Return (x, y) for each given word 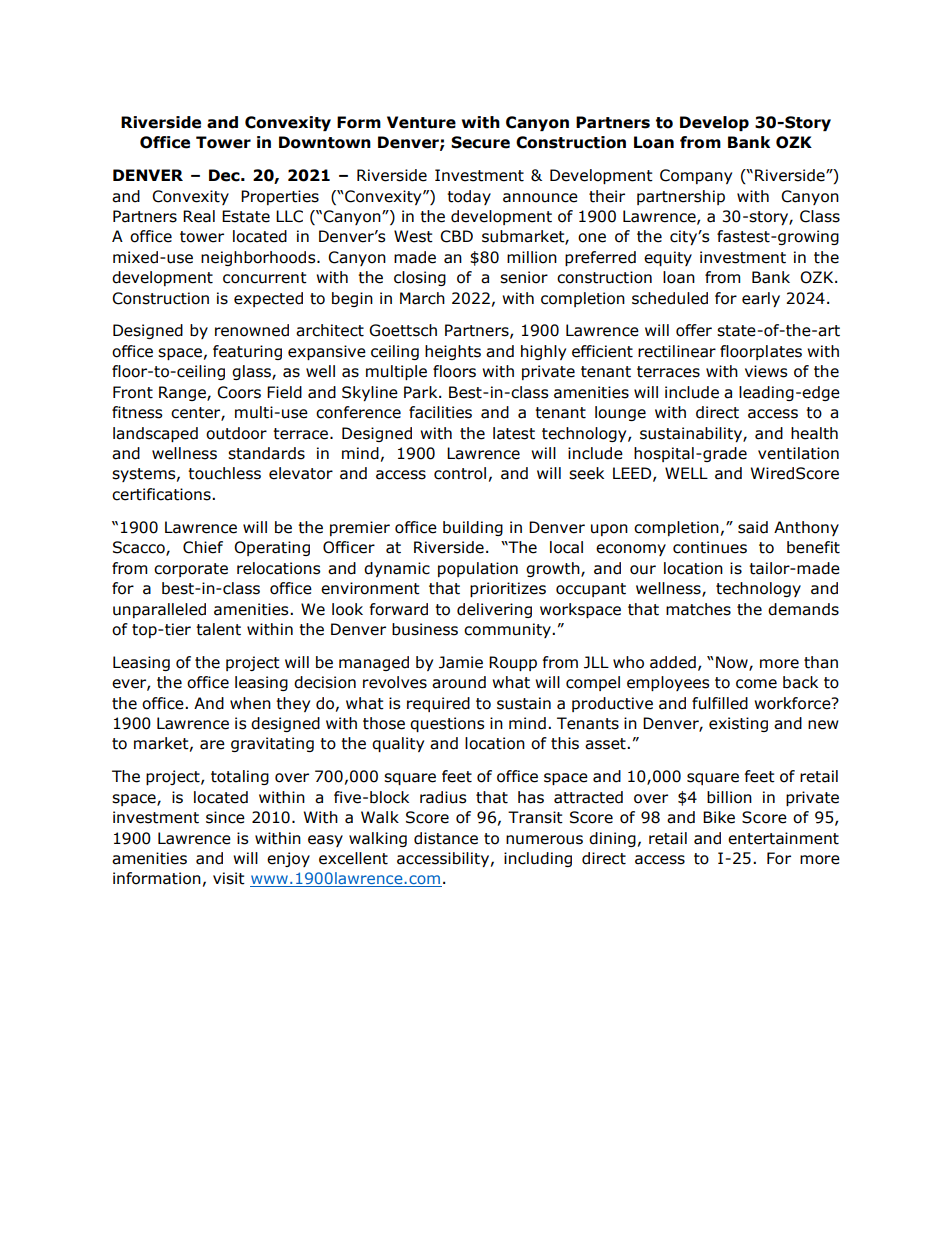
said (753, 527)
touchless (224, 473)
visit (229, 878)
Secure (480, 142)
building (473, 528)
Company (696, 176)
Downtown (325, 142)
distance (446, 838)
